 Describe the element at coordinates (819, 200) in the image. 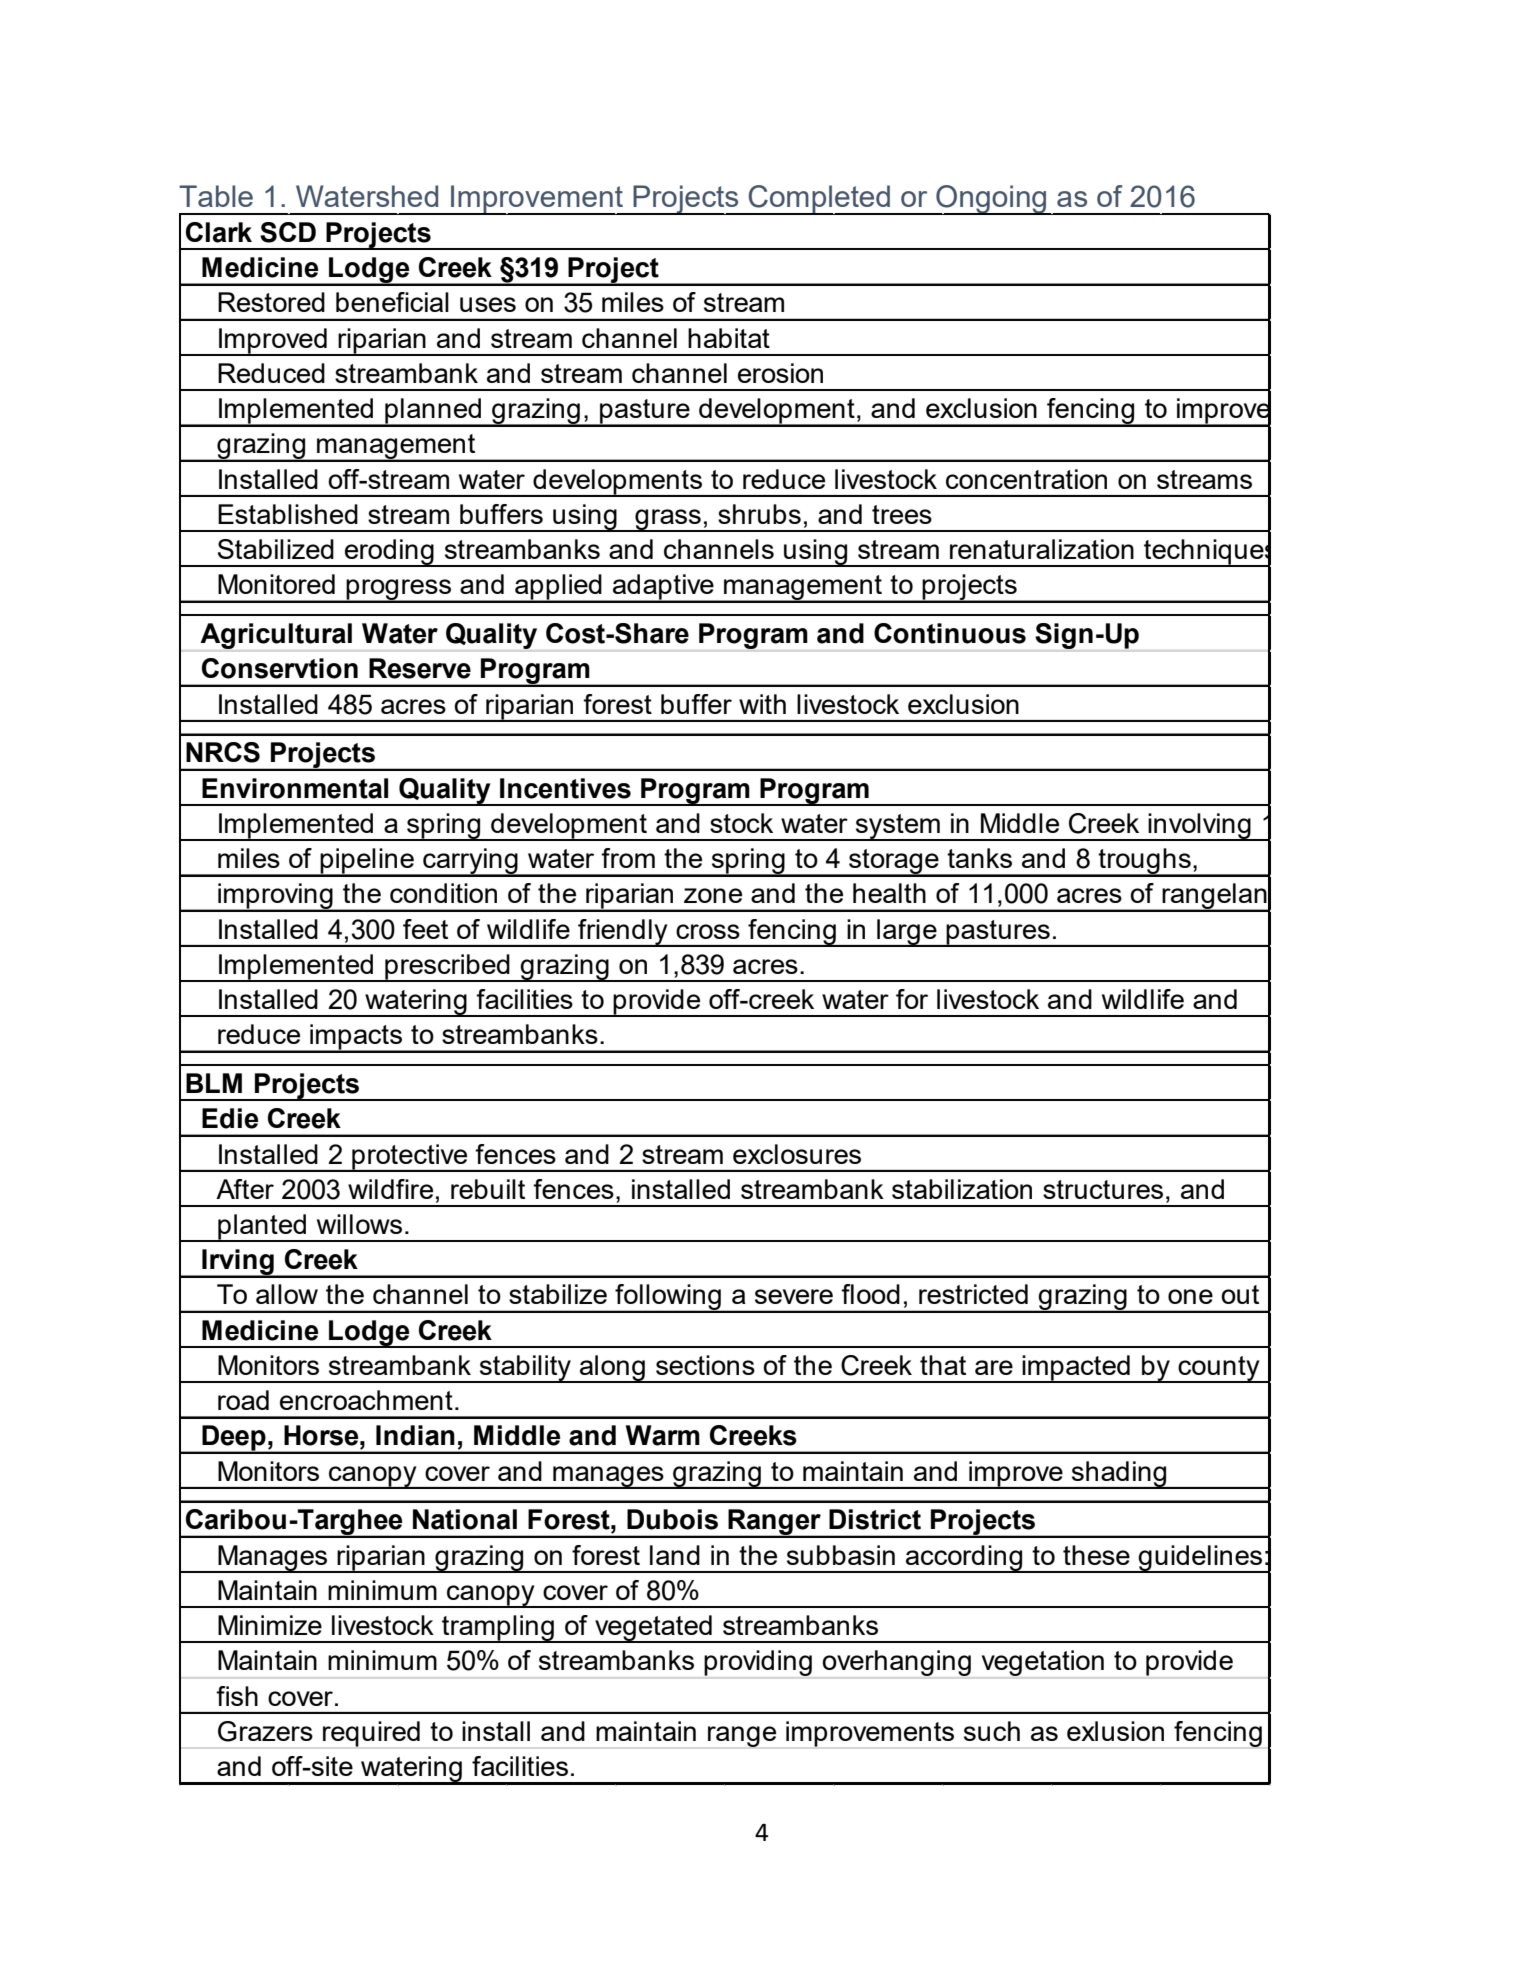

I see `Completed` at that location.
